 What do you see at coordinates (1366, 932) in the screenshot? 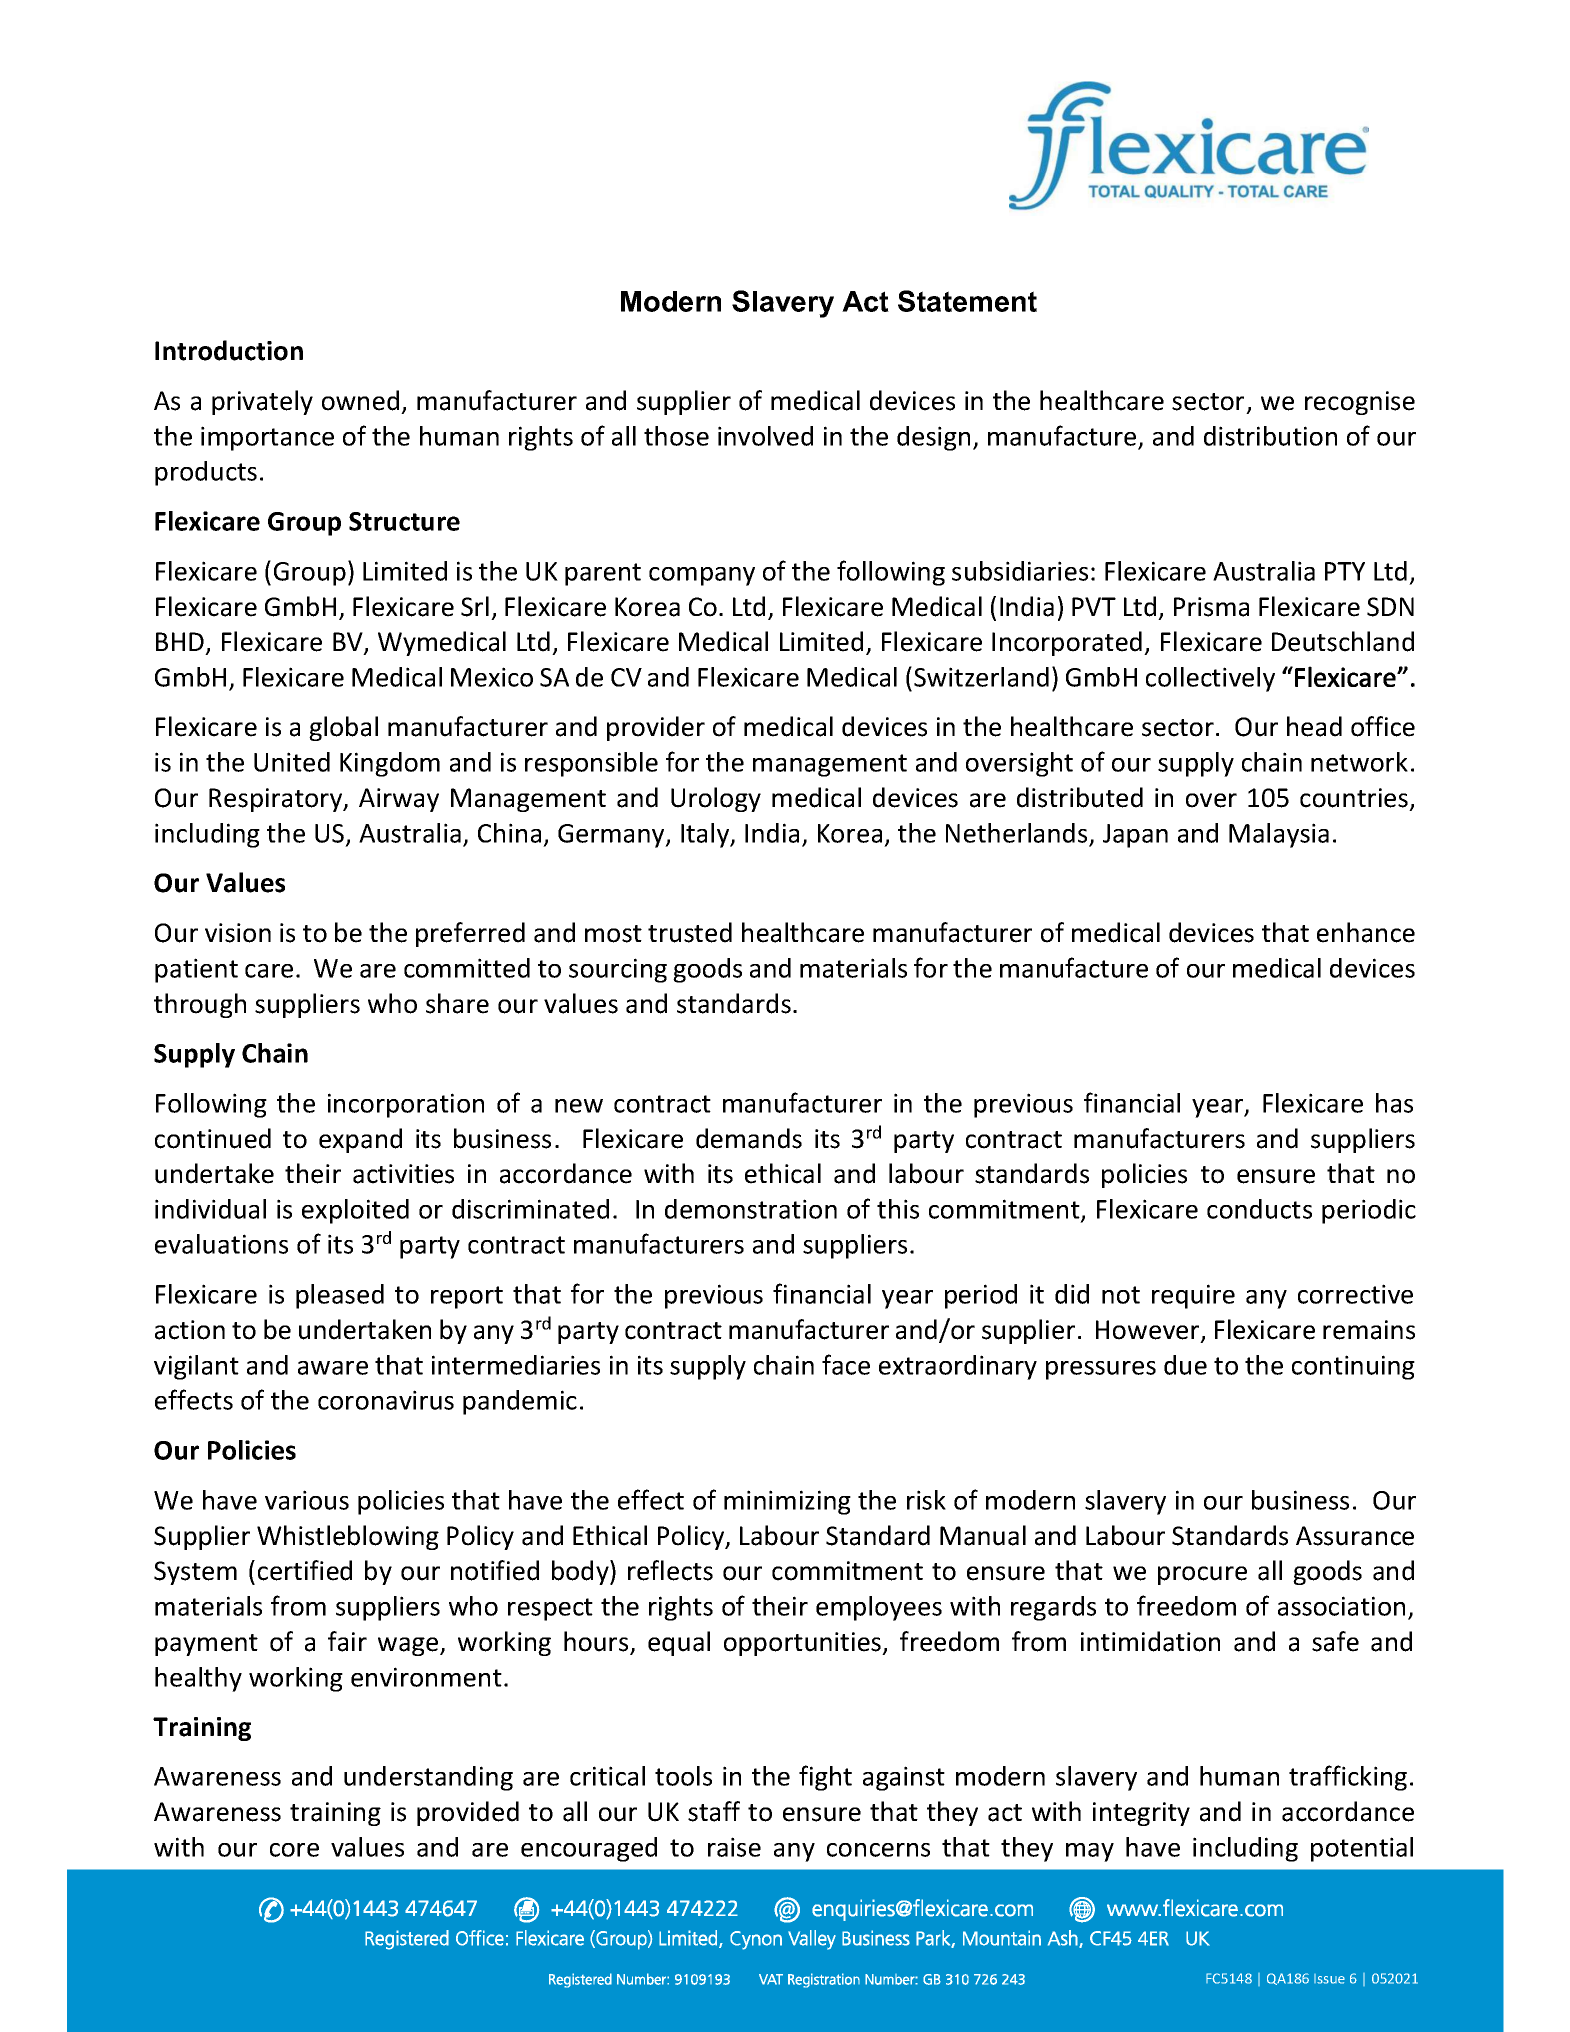
I see `enhance` at bounding box center [1366, 932].
